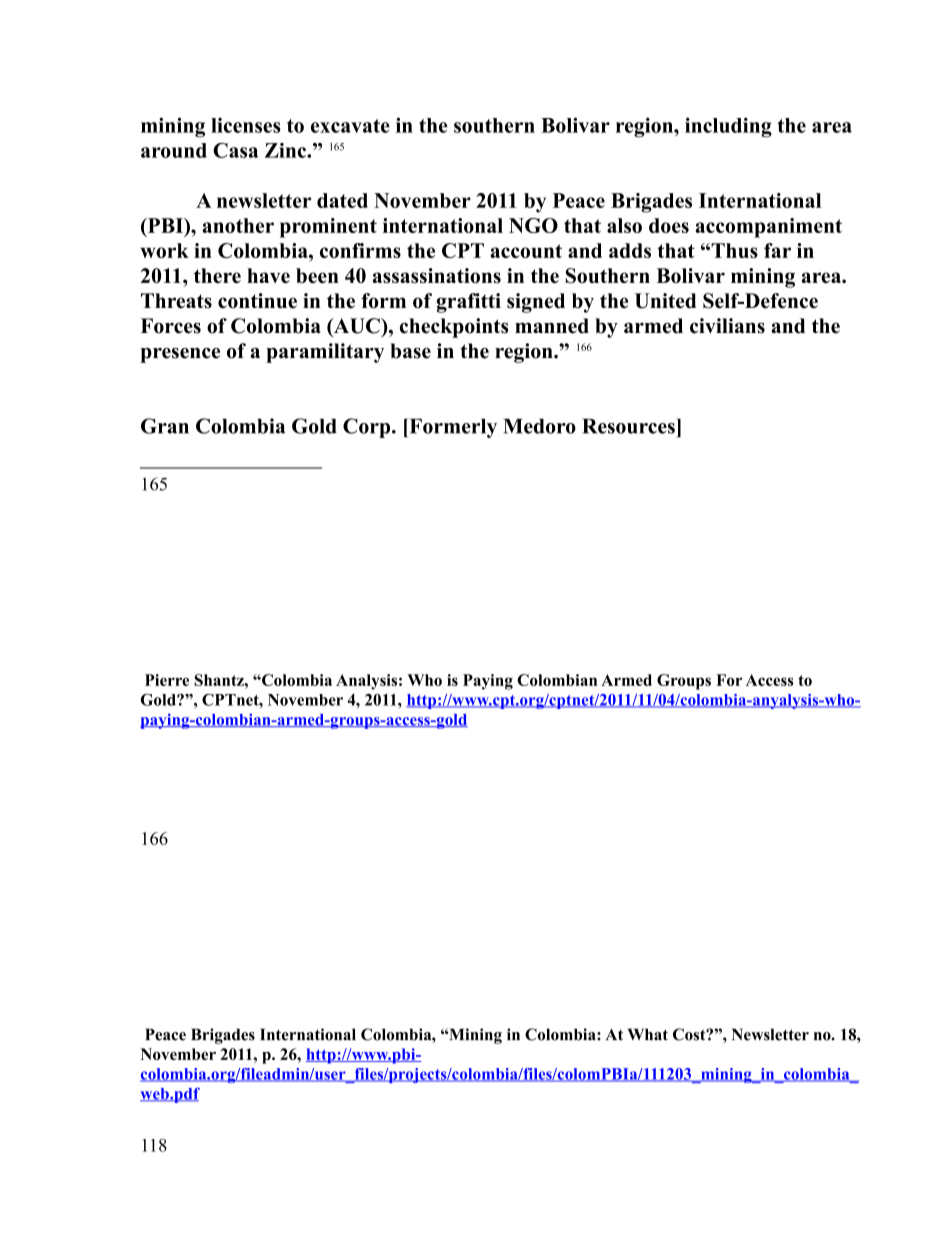 The image size is (952, 1233). I want to click on Gran, so click(165, 426).
